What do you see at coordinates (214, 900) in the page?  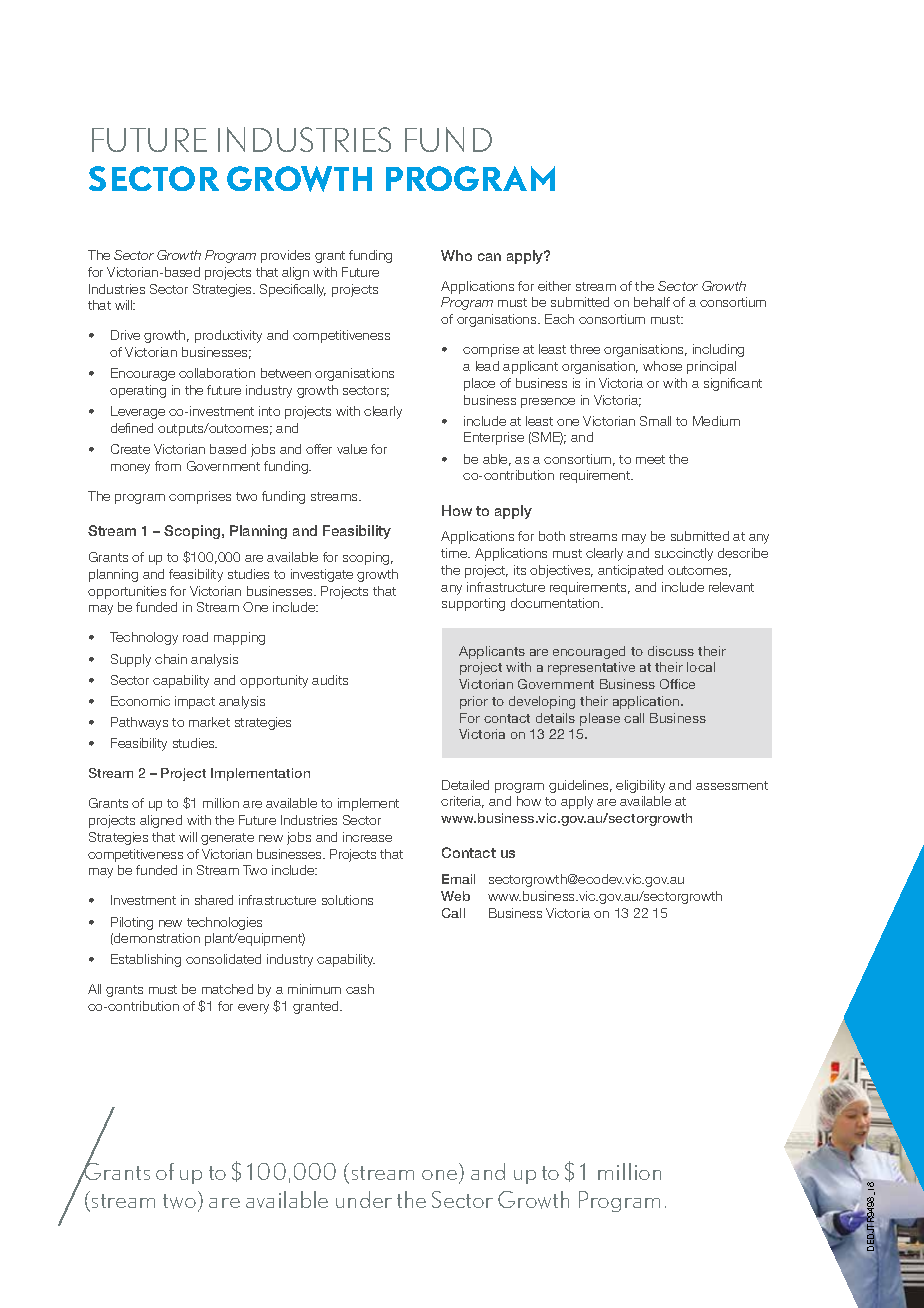 I see `shared` at bounding box center [214, 900].
